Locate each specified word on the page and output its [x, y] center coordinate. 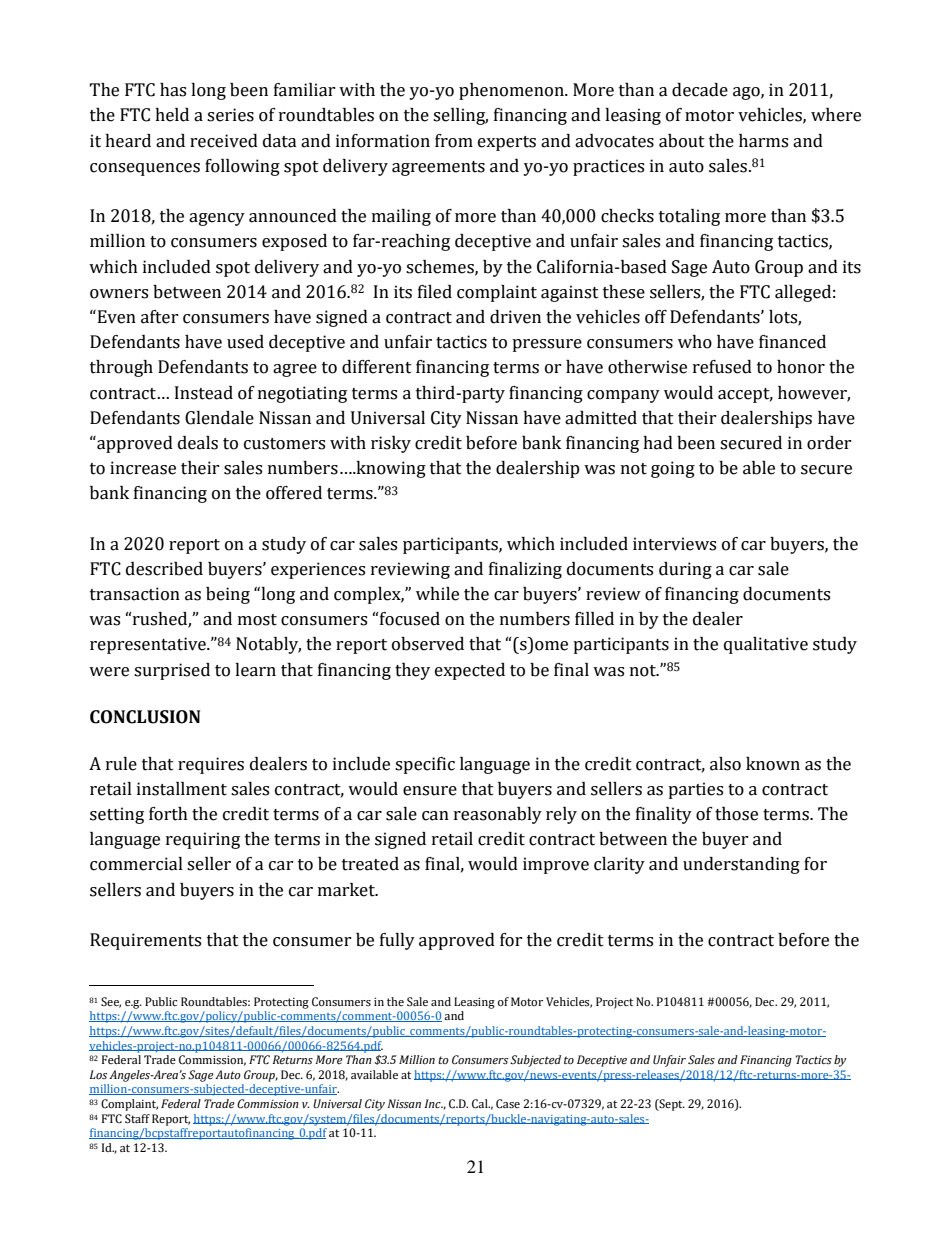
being [228, 595]
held [172, 115]
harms [763, 141]
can [435, 816]
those [736, 814]
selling [460, 116]
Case [508, 1104]
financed [792, 342]
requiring [203, 840]
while [437, 594]
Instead [204, 393]
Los [98, 1075]
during [685, 570]
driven [515, 317]
